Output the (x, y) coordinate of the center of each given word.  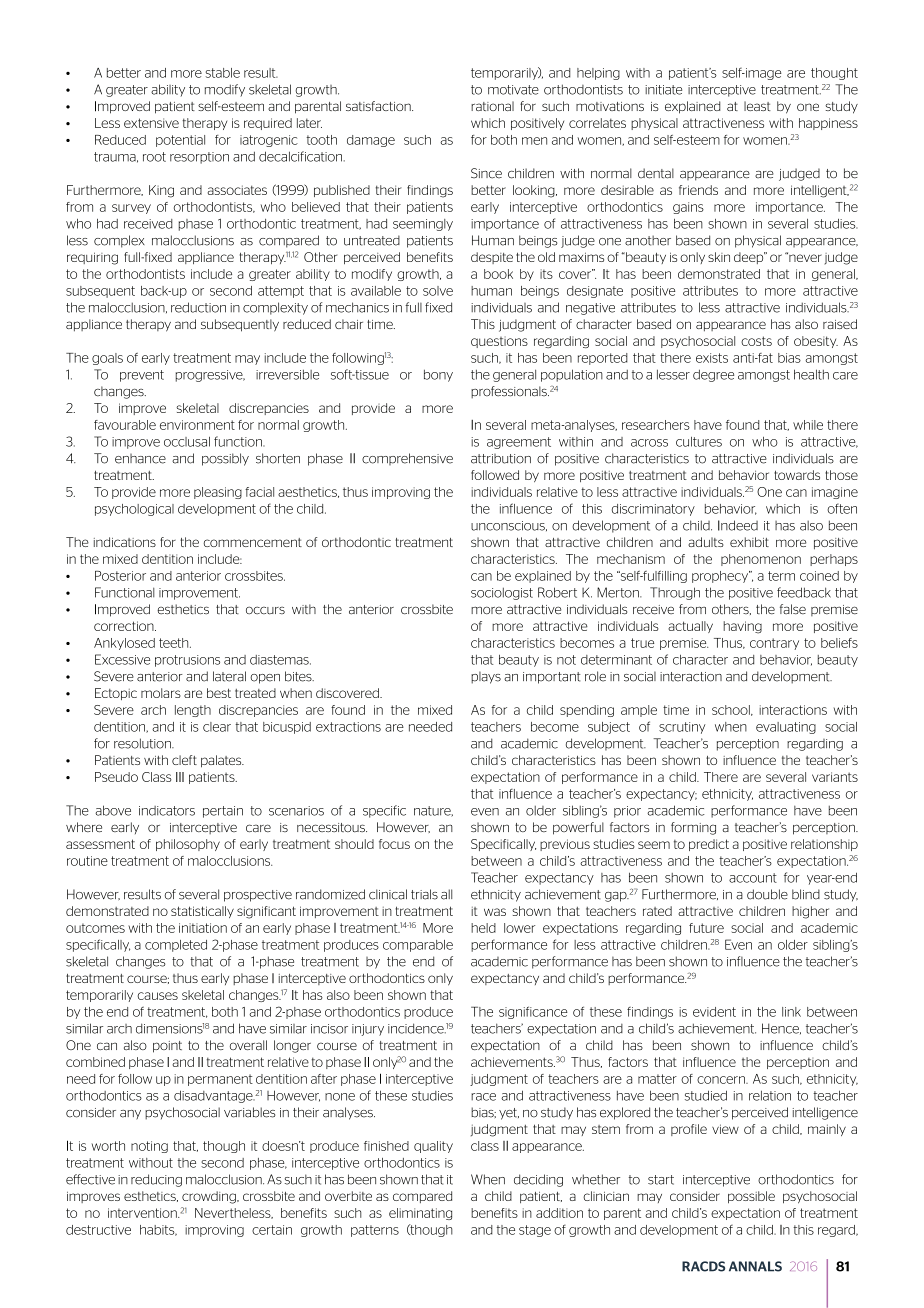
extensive (151, 123)
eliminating (420, 1214)
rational (492, 106)
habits (158, 1230)
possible (751, 1197)
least (757, 106)
